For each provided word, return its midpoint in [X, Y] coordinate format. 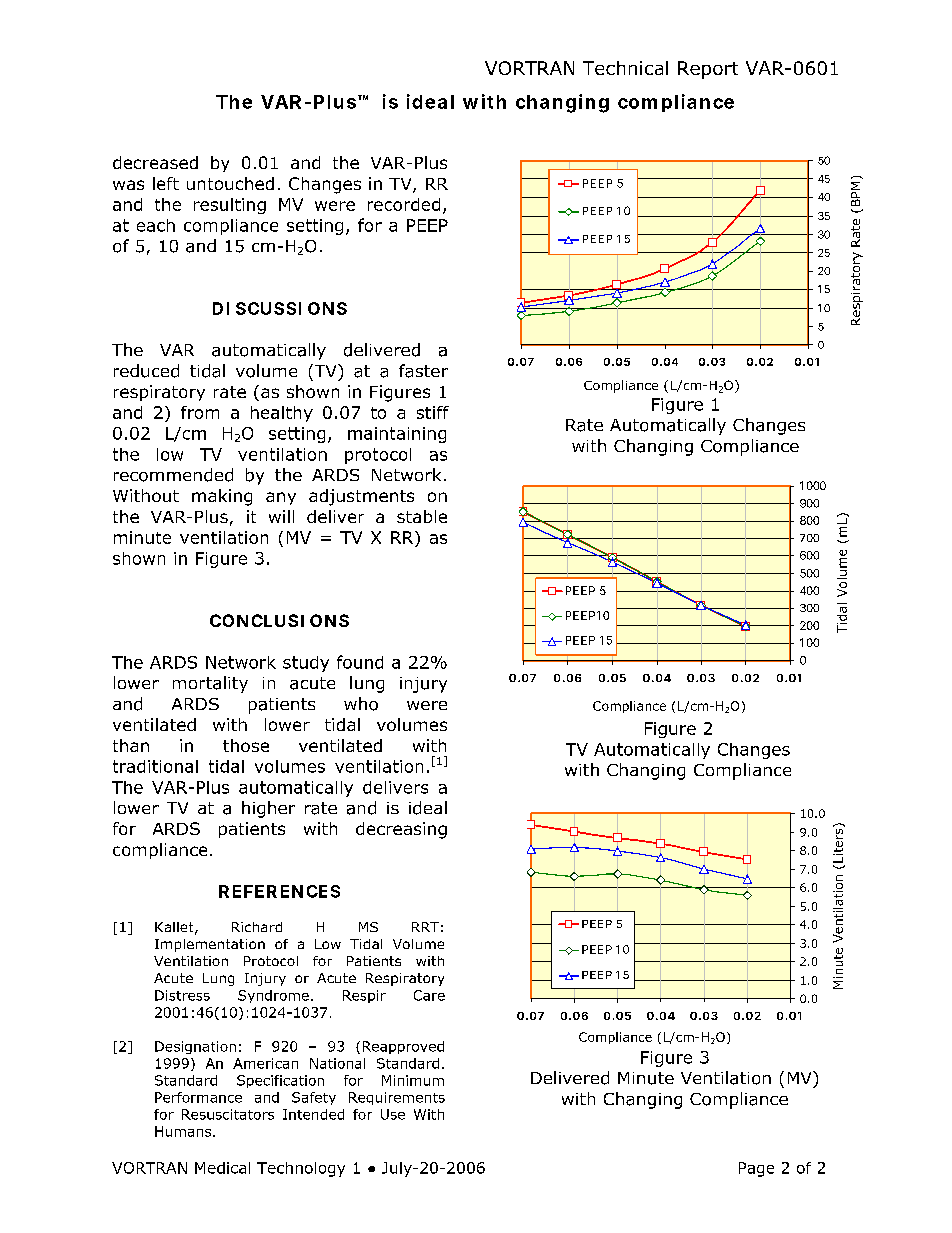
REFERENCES [279, 891]
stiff [433, 412]
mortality [210, 684]
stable [422, 516]
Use [393, 1114]
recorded [404, 204]
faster [423, 371]
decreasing [401, 830]
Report [708, 70]
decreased [155, 162]
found [360, 662]
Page [756, 1169]
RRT [425, 927]
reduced [146, 371]
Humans [184, 1131]
